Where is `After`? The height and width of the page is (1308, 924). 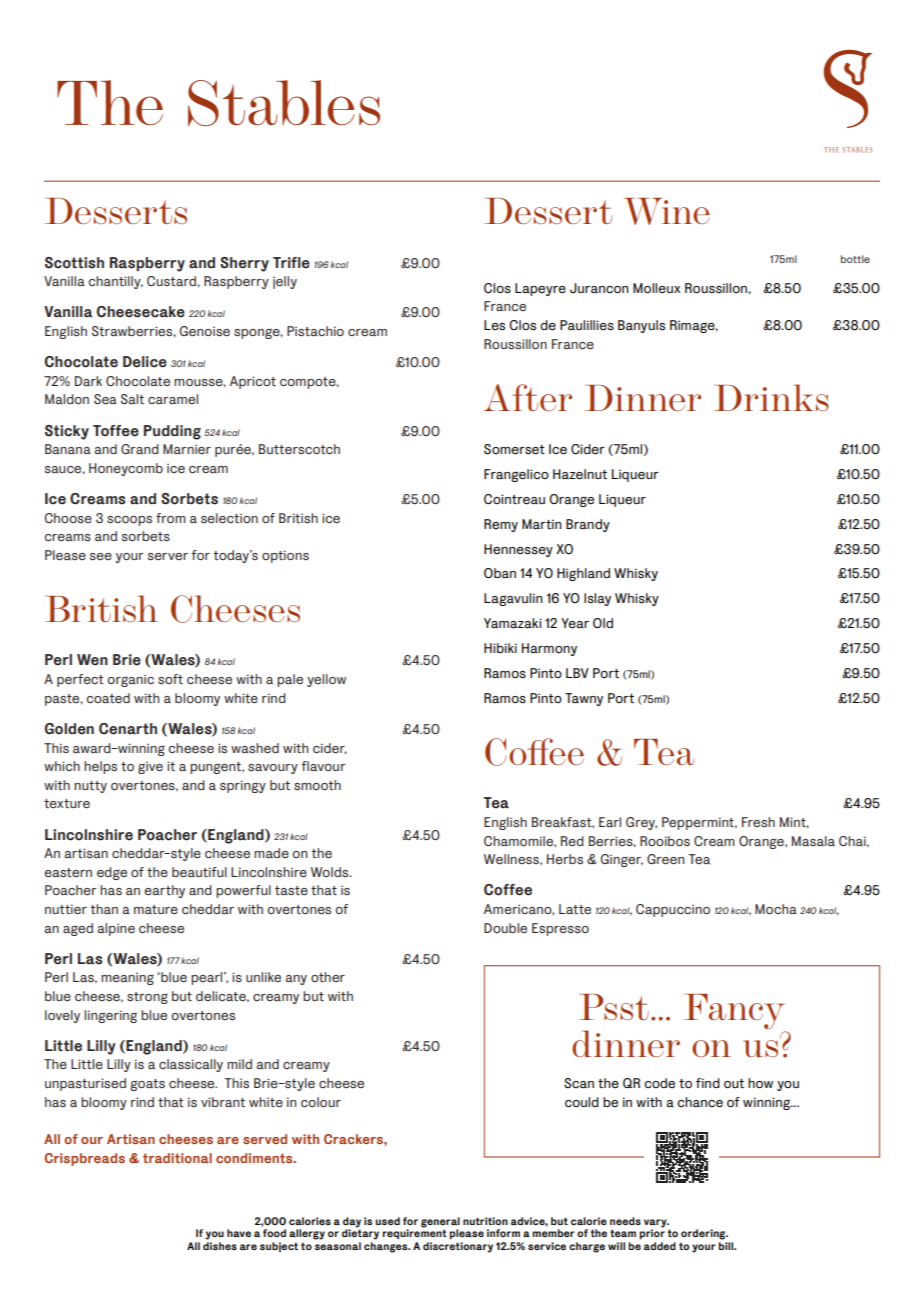
After is located at coordinates (528, 397).
